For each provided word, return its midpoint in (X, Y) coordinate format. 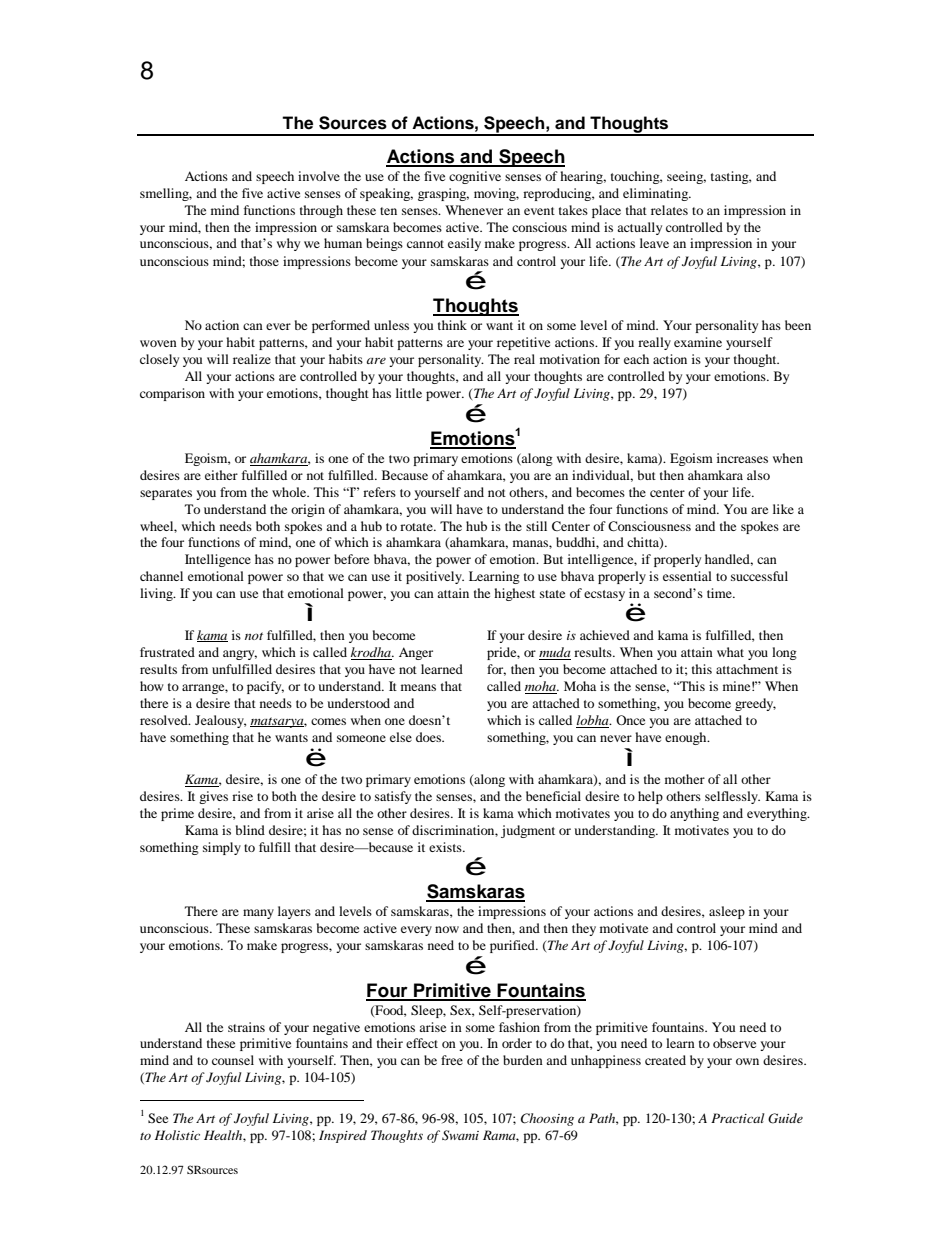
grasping (443, 194)
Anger (416, 653)
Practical (738, 1118)
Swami (460, 1135)
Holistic (177, 1135)
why (288, 244)
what (730, 652)
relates (669, 210)
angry (240, 655)
